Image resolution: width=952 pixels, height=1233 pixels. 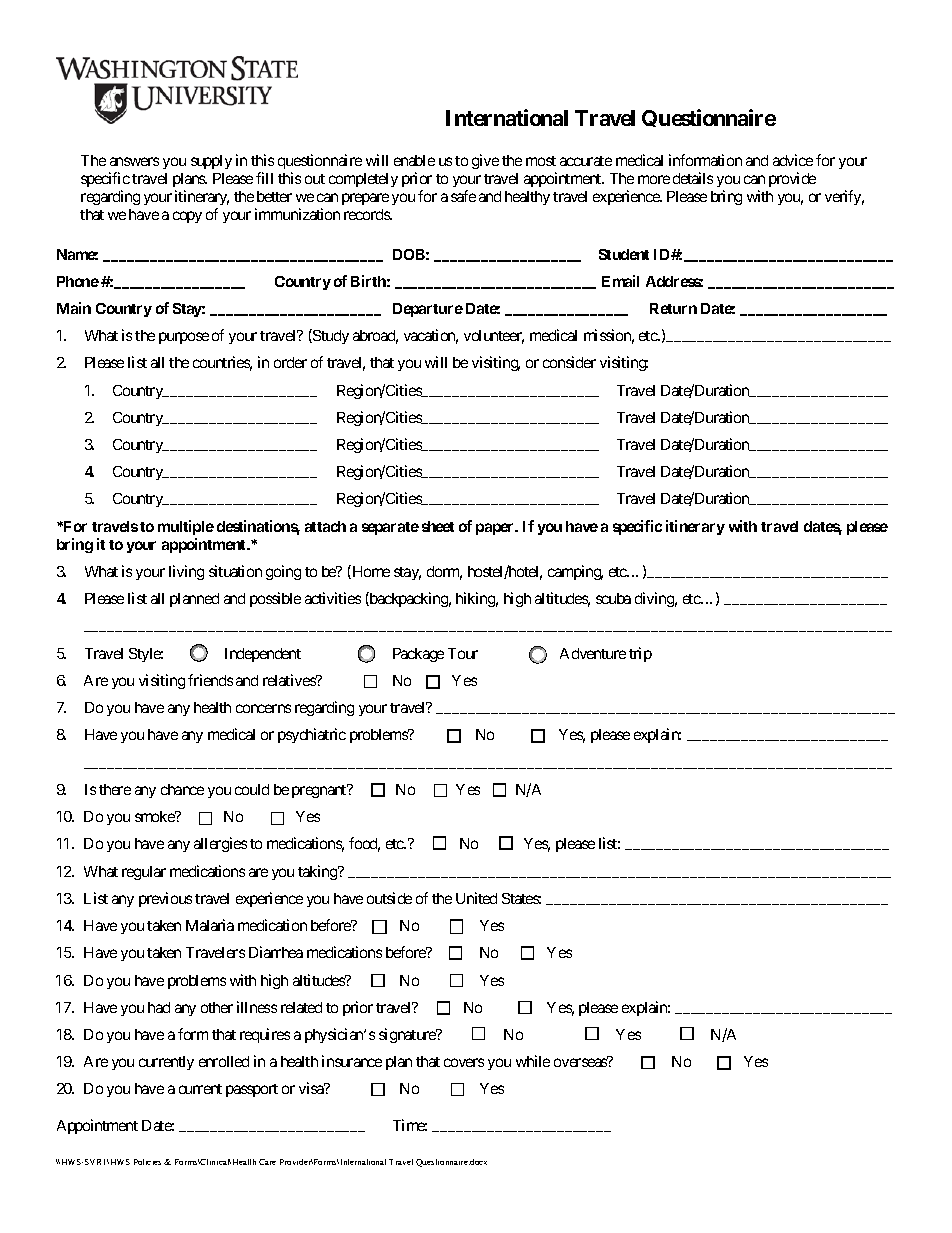 I want to click on multiple, so click(x=186, y=527).
